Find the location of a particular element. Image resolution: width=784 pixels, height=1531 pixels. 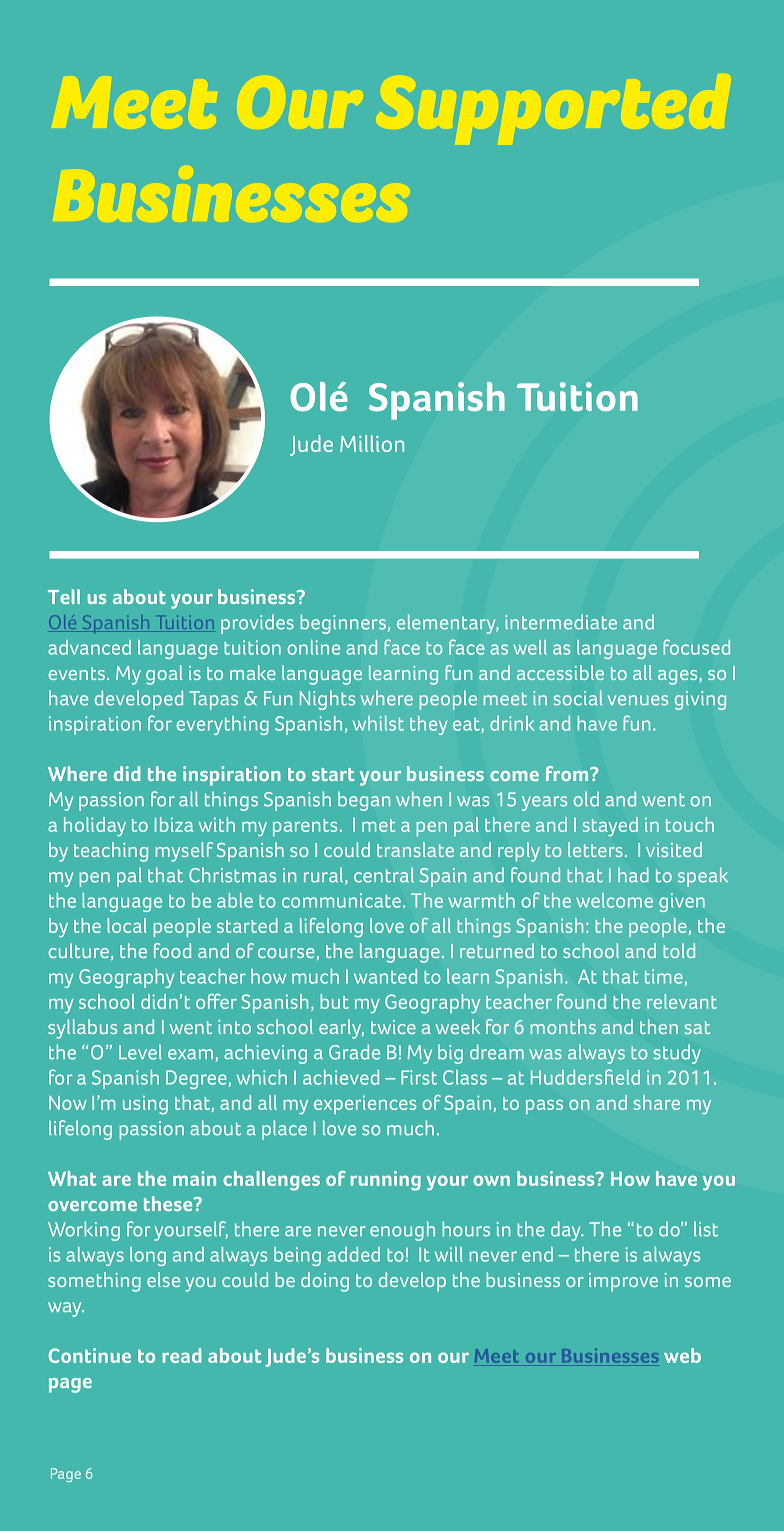

food is located at coordinates (172, 950).
